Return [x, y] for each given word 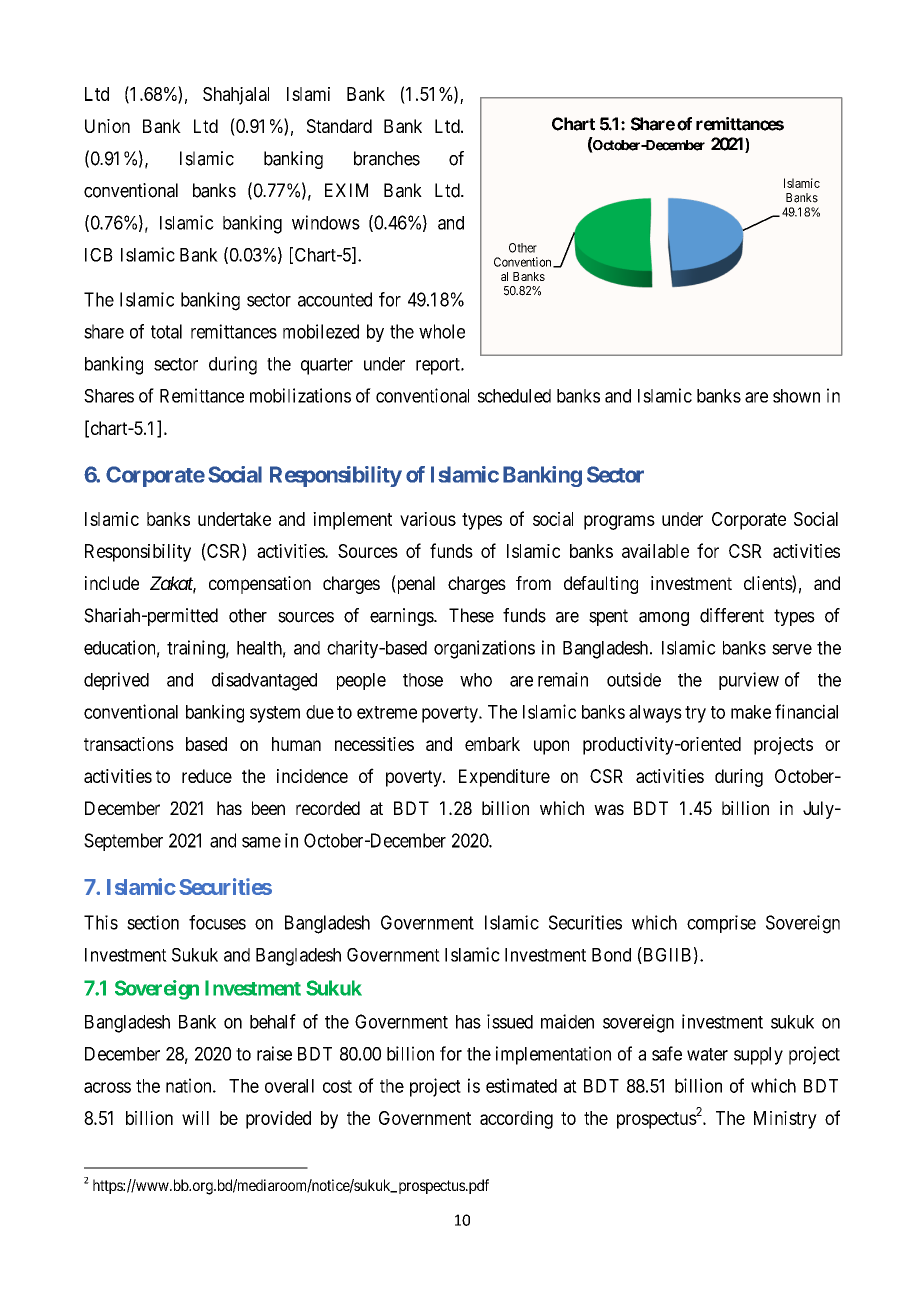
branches [387, 158]
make [751, 712]
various [428, 519]
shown [796, 396]
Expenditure [504, 778]
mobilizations [300, 395]
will [195, 1118]
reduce [207, 776]
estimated [521, 1085]
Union [107, 126]
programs [619, 522]
